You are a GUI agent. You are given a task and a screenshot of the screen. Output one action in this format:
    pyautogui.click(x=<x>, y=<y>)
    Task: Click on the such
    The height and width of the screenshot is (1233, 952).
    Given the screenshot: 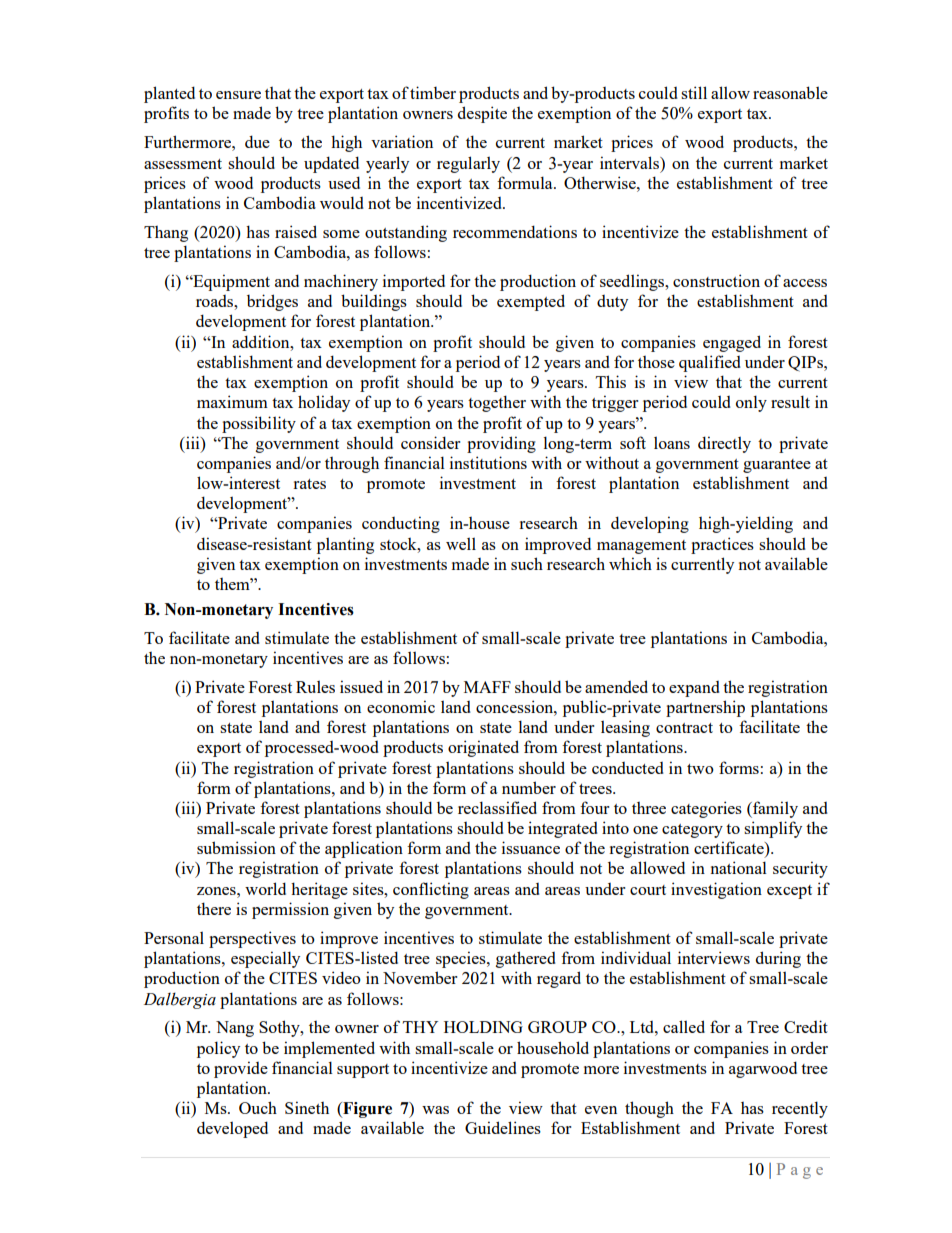 What is the action you would take?
    pyautogui.click(x=527, y=563)
